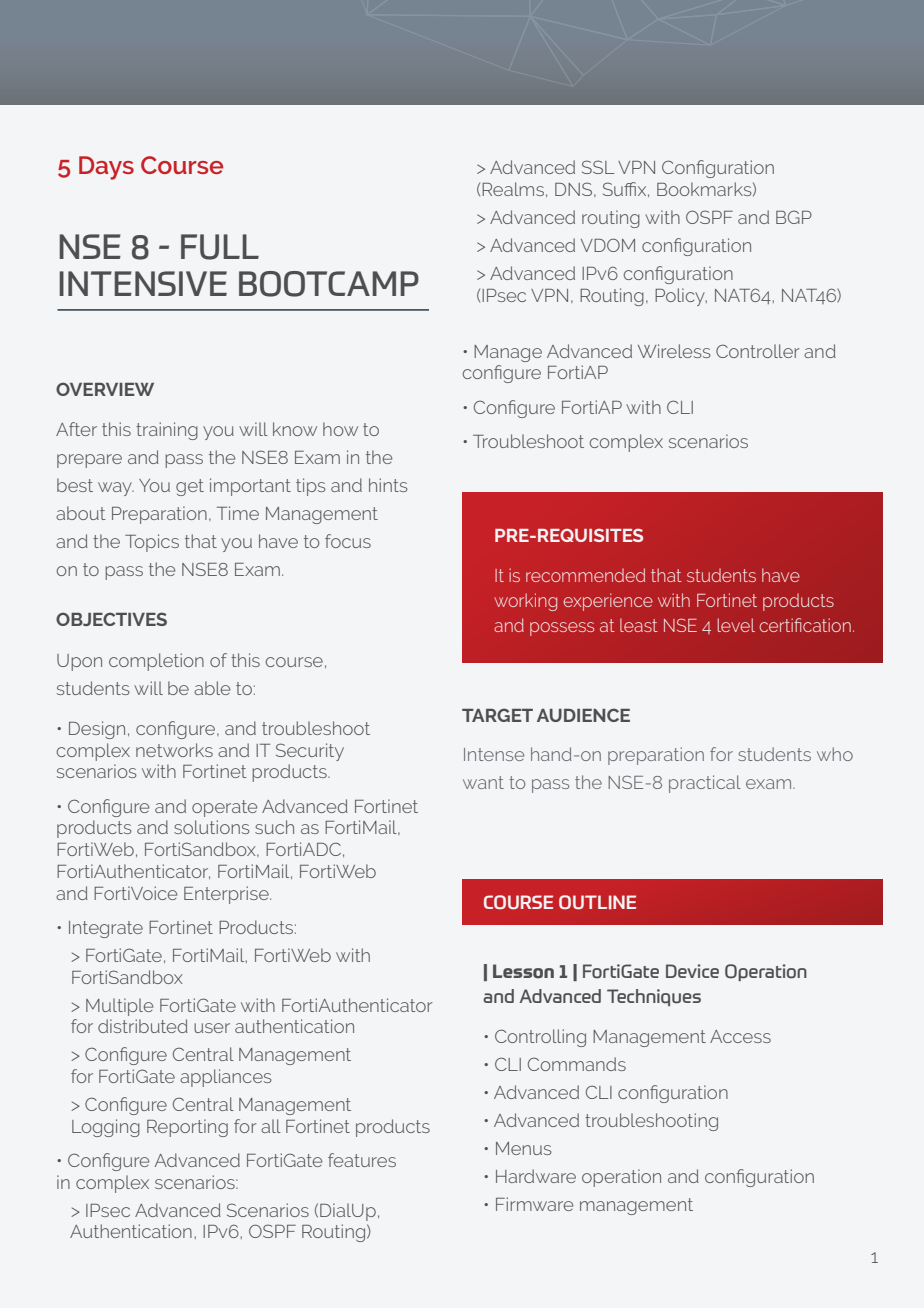  I want to click on Realms, so click(513, 189).
